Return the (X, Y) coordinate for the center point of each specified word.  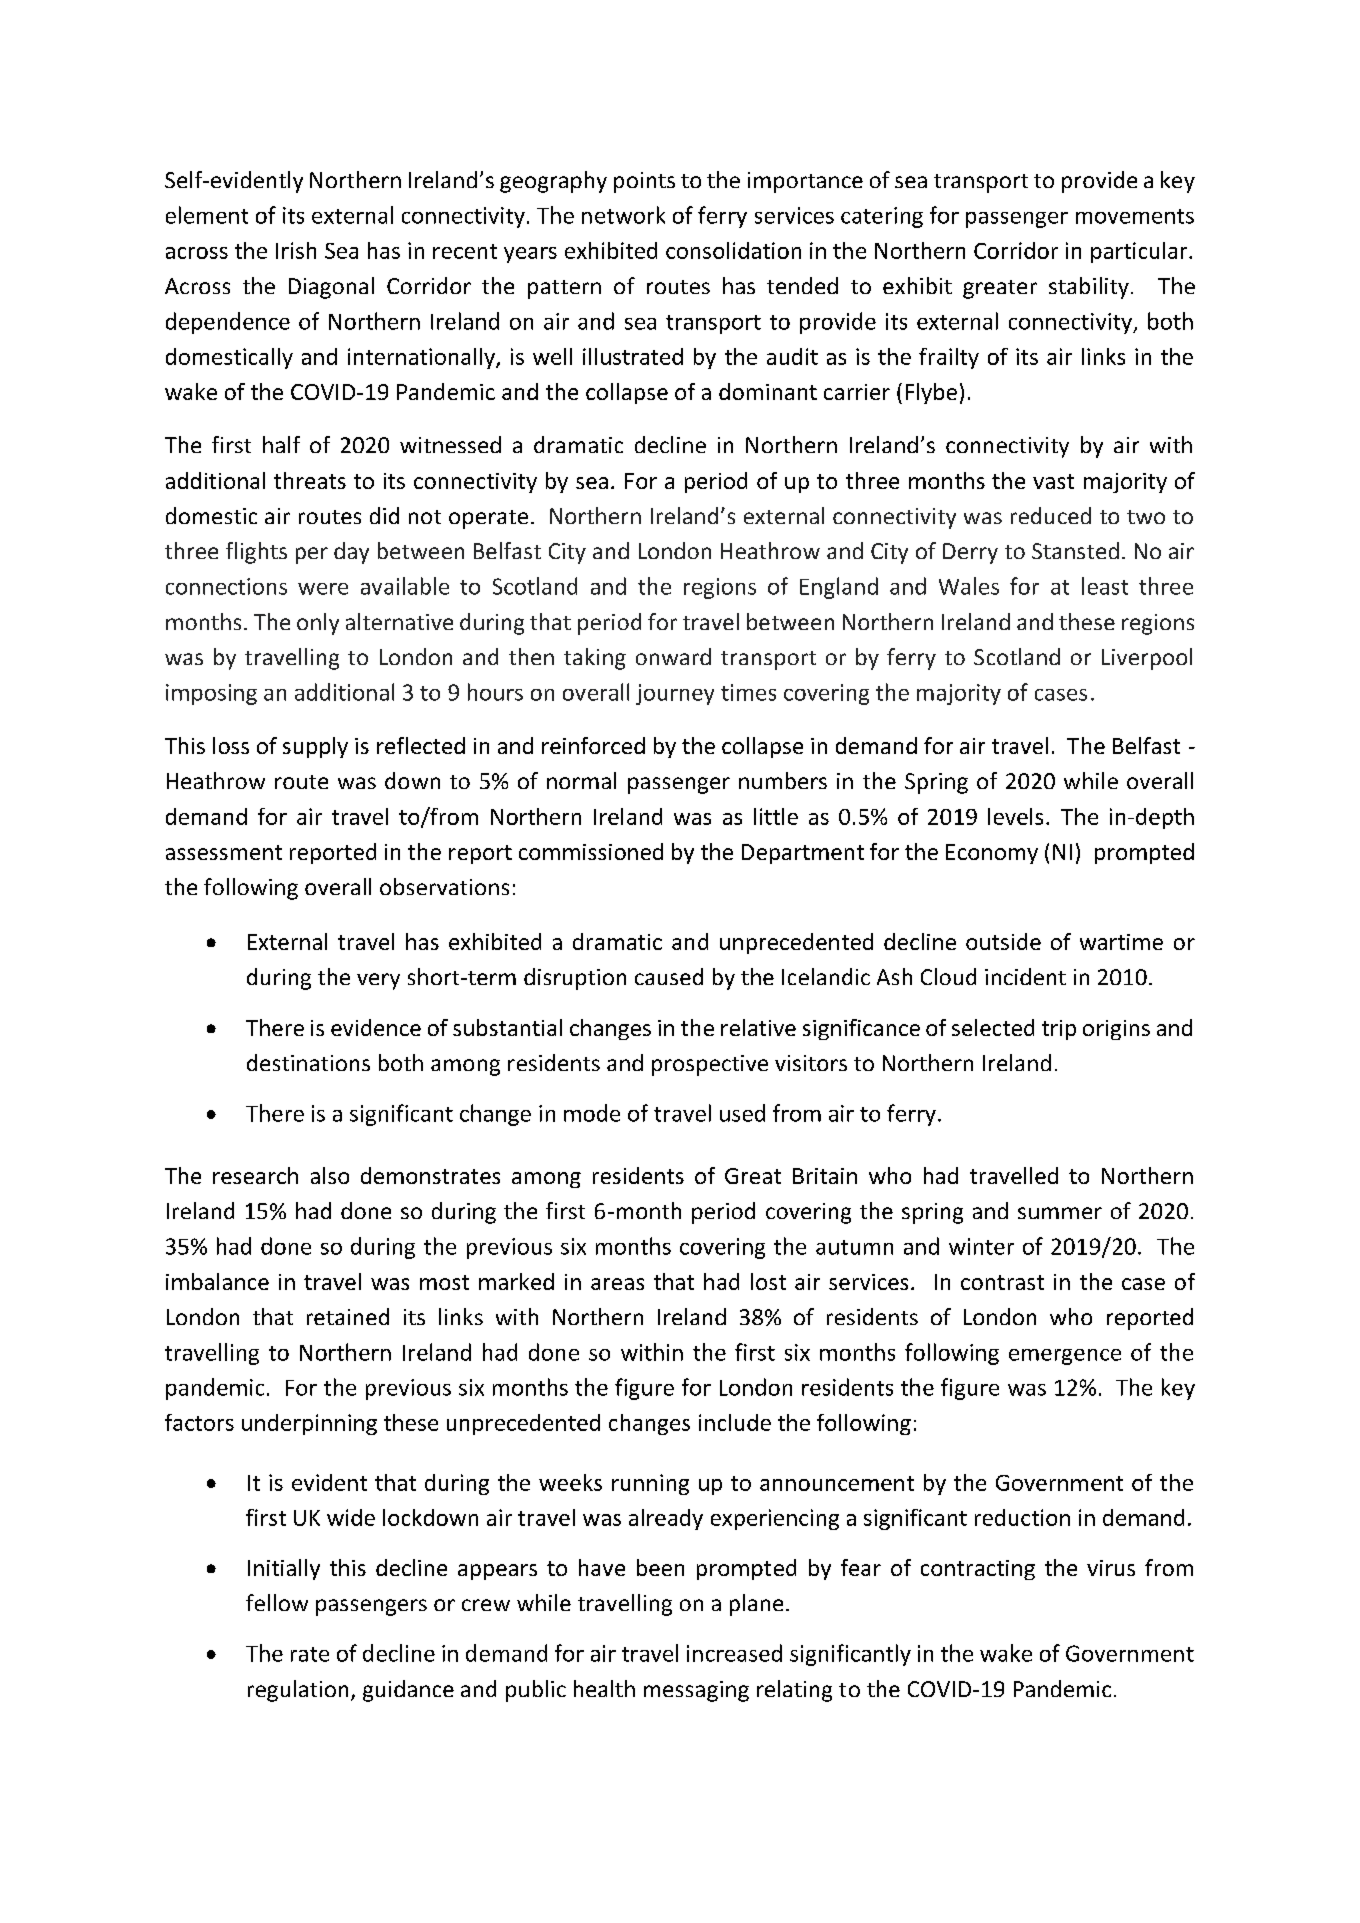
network (623, 215)
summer (1060, 1213)
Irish (296, 250)
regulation (298, 1691)
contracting (978, 1570)
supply (315, 747)
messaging (696, 1691)
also (330, 1175)
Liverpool (1147, 659)
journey (675, 694)
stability (1089, 288)
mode (592, 1113)
